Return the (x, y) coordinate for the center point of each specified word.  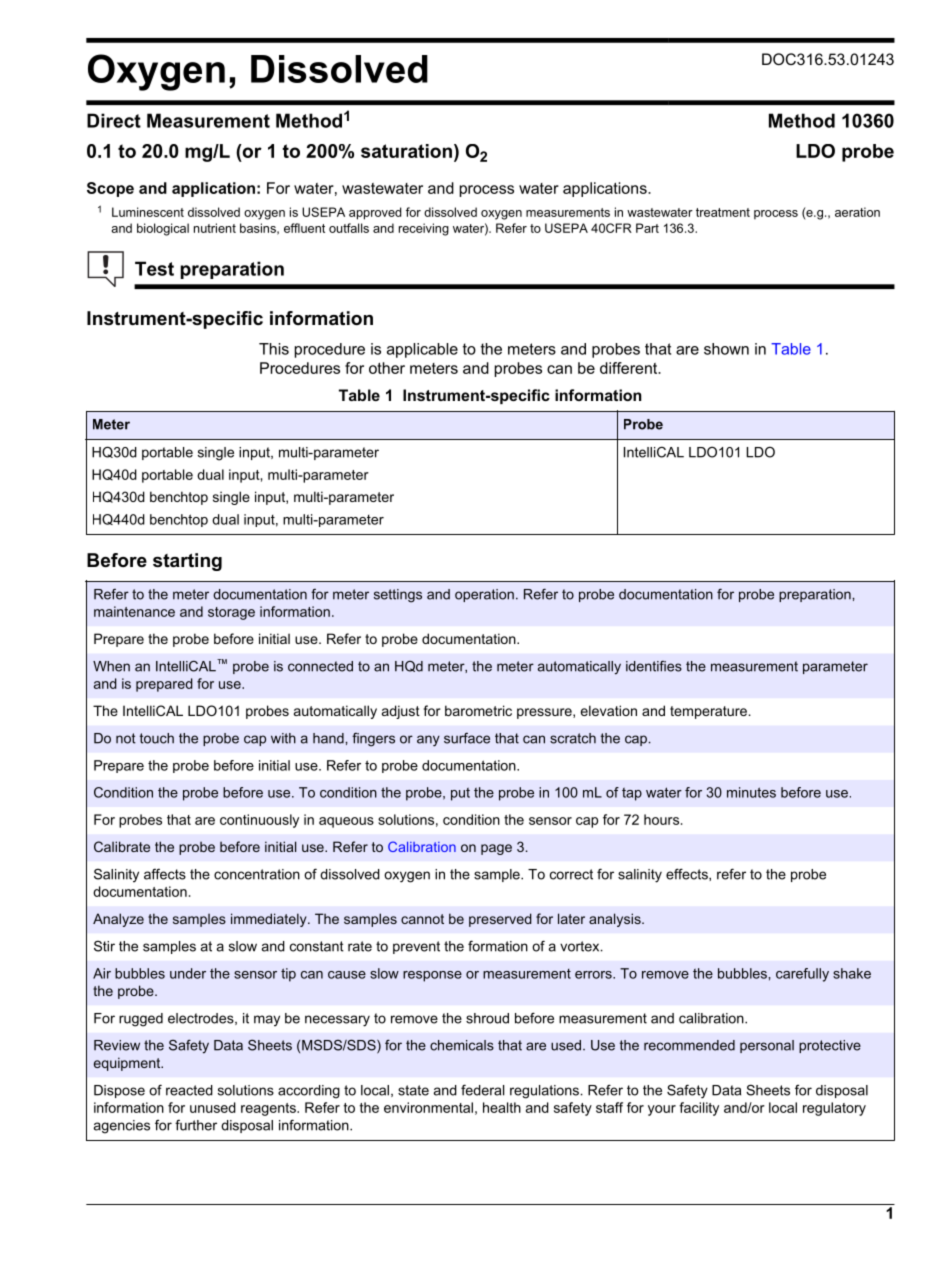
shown (726, 349)
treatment (723, 212)
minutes (751, 792)
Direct (114, 120)
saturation (406, 151)
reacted (189, 1090)
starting (187, 562)
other (387, 368)
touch (157, 738)
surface (467, 738)
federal (482, 1090)
